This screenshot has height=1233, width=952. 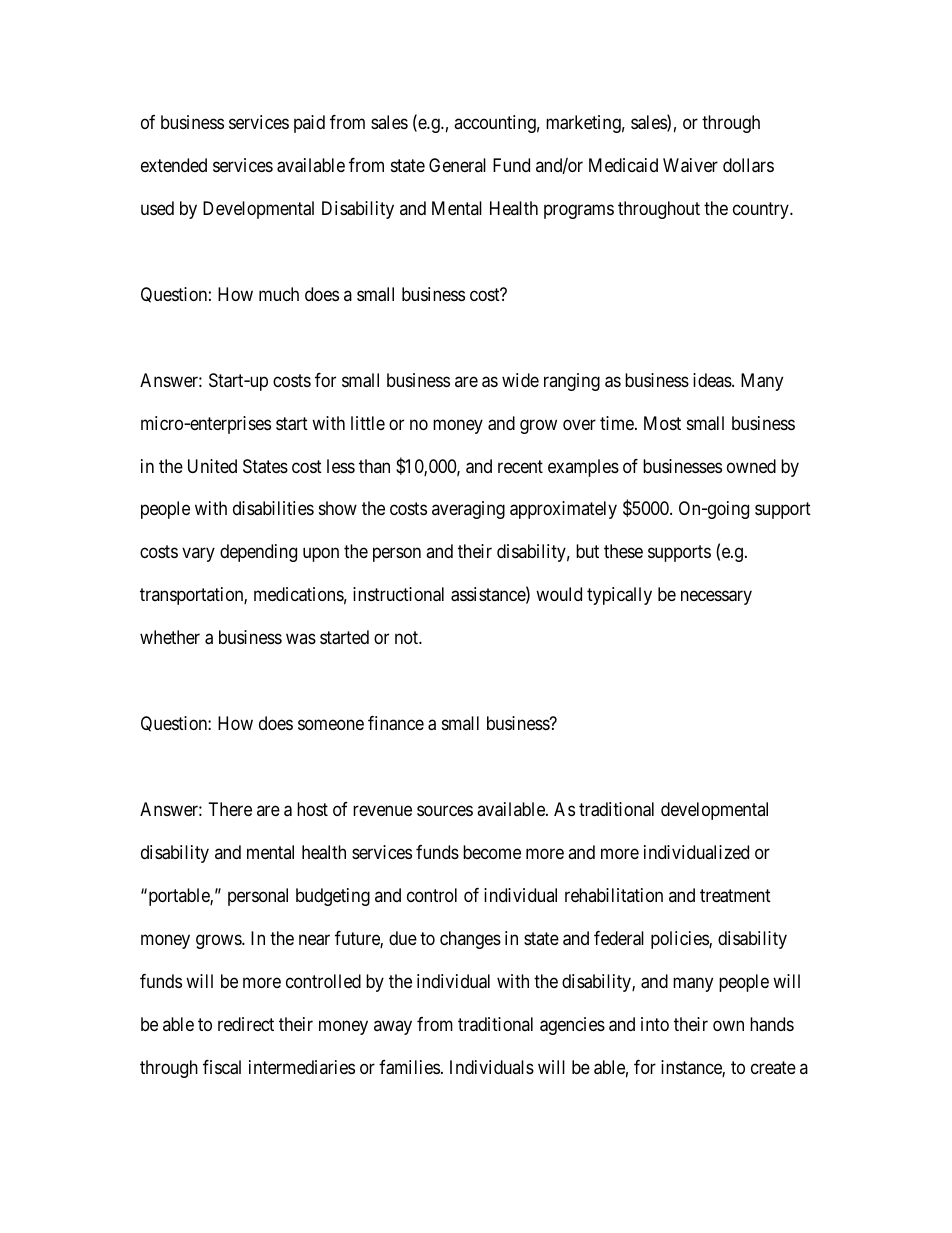 I want to click on recent, so click(x=520, y=466).
